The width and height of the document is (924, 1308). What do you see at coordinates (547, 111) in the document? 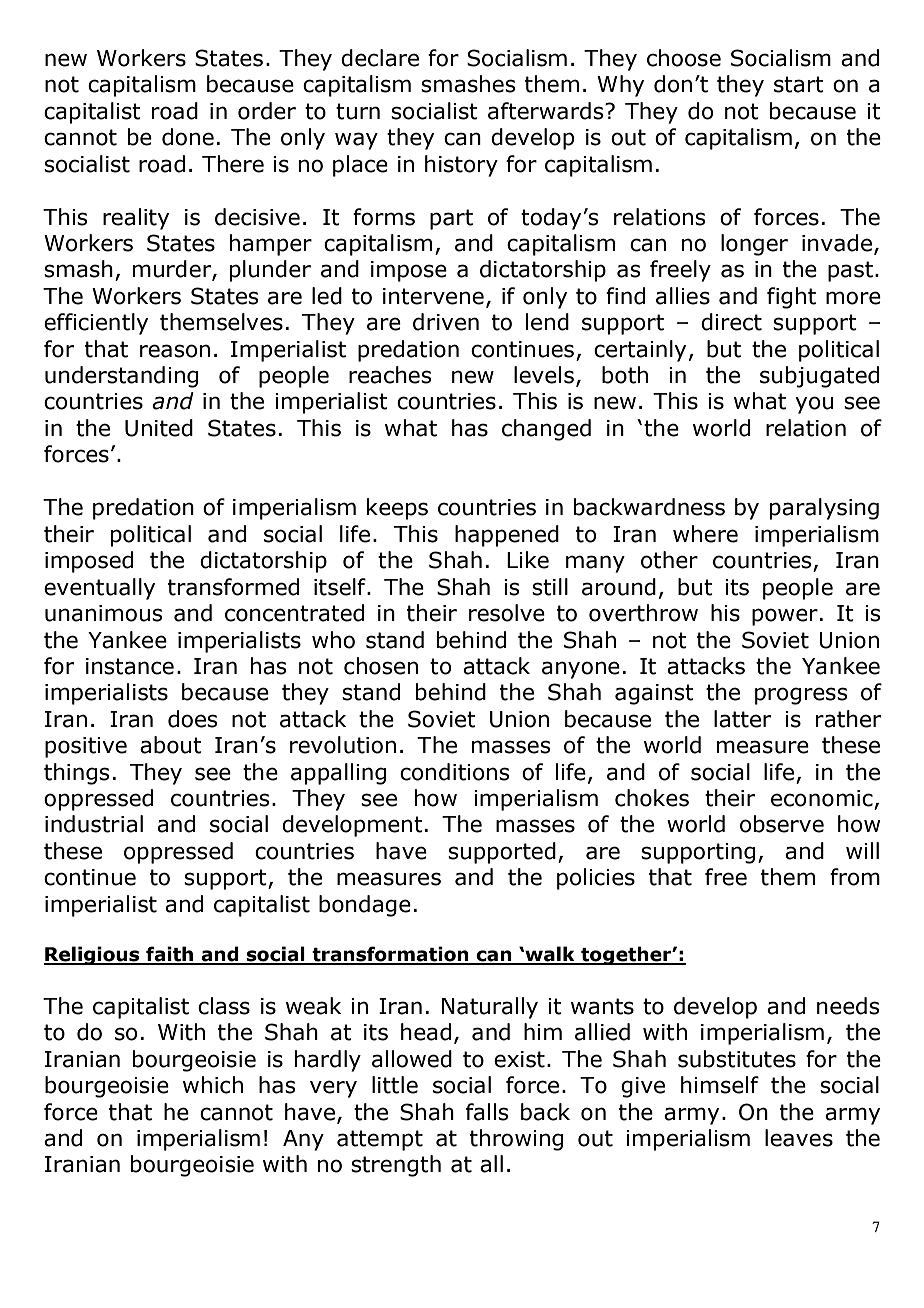
I see `afterwards` at bounding box center [547, 111].
